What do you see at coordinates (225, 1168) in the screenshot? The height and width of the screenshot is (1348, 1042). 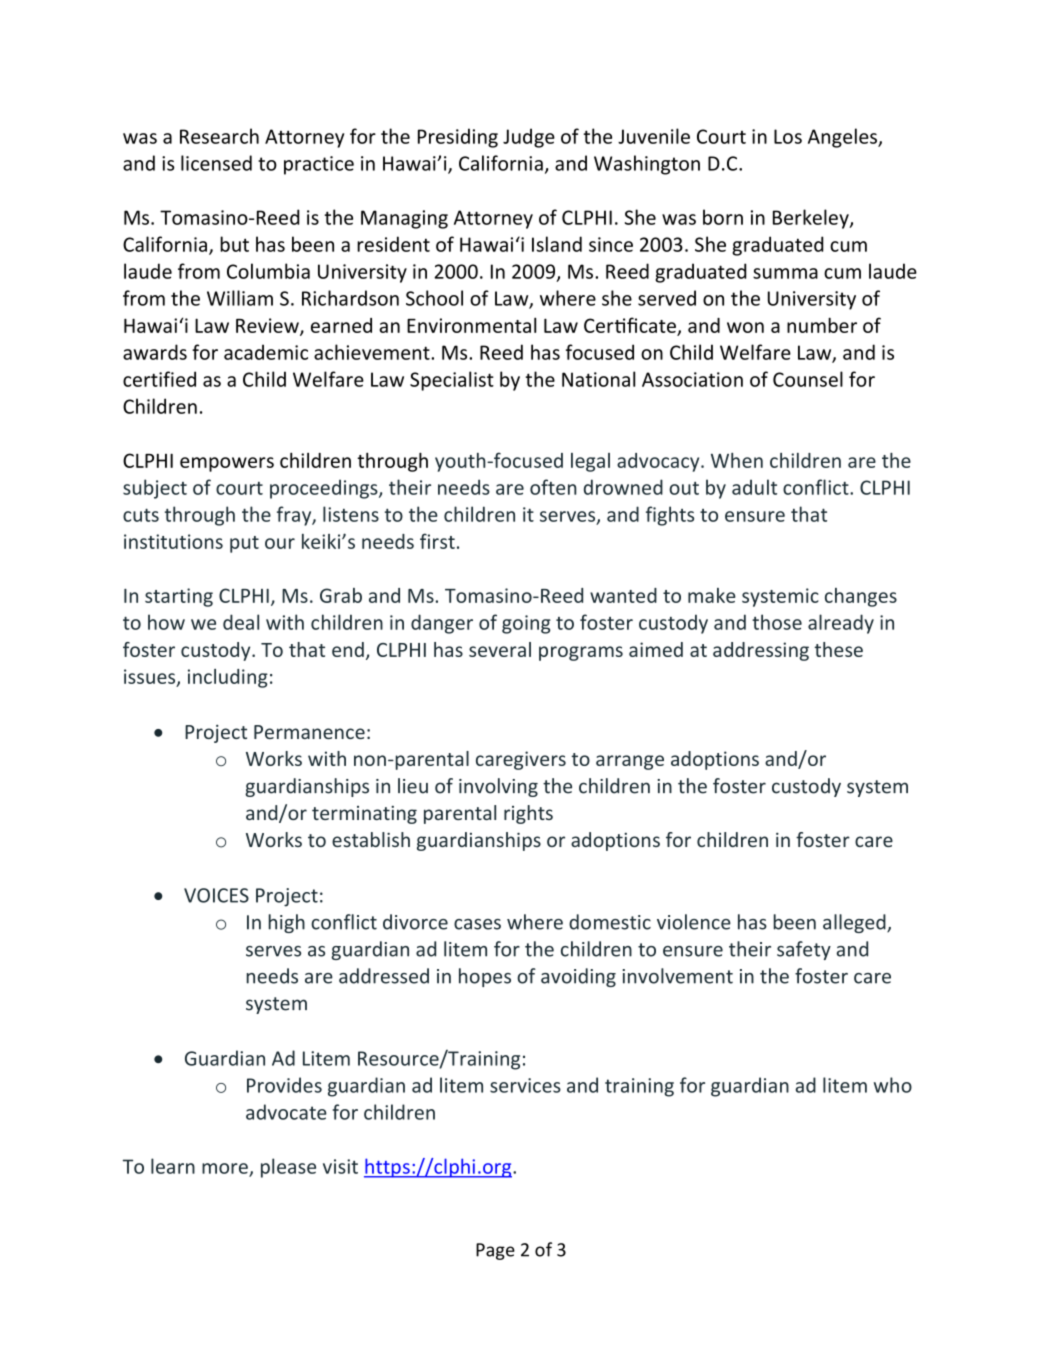 I see `more` at bounding box center [225, 1168].
